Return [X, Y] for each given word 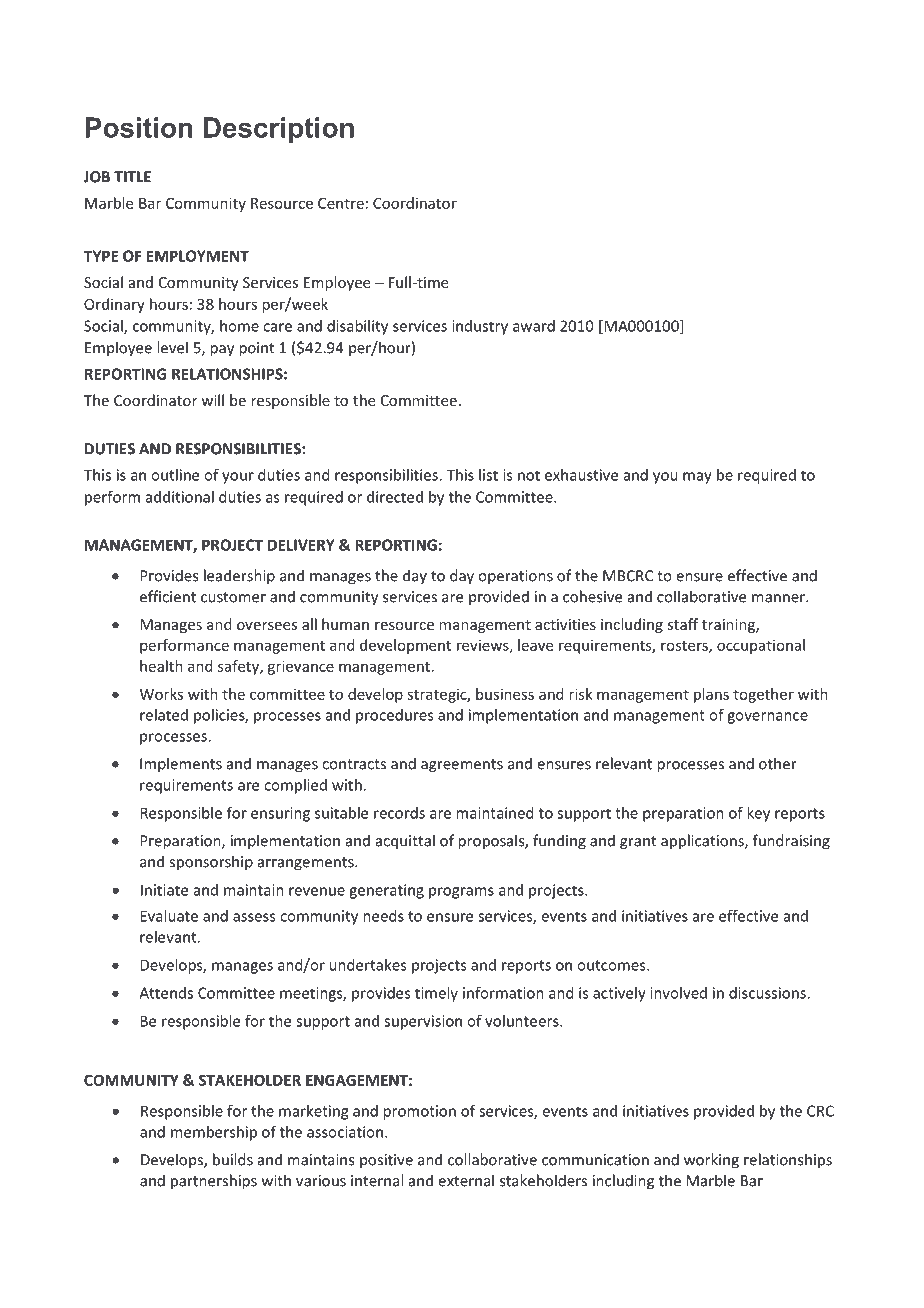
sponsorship [211, 863]
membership [214, 1133]
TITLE [132, 177]
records [399, 813]
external [466, 1180]
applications [703, 842]
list [488, 475]
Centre [341, 203]
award [534, 326]
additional [180, 497]
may [697, 478]
